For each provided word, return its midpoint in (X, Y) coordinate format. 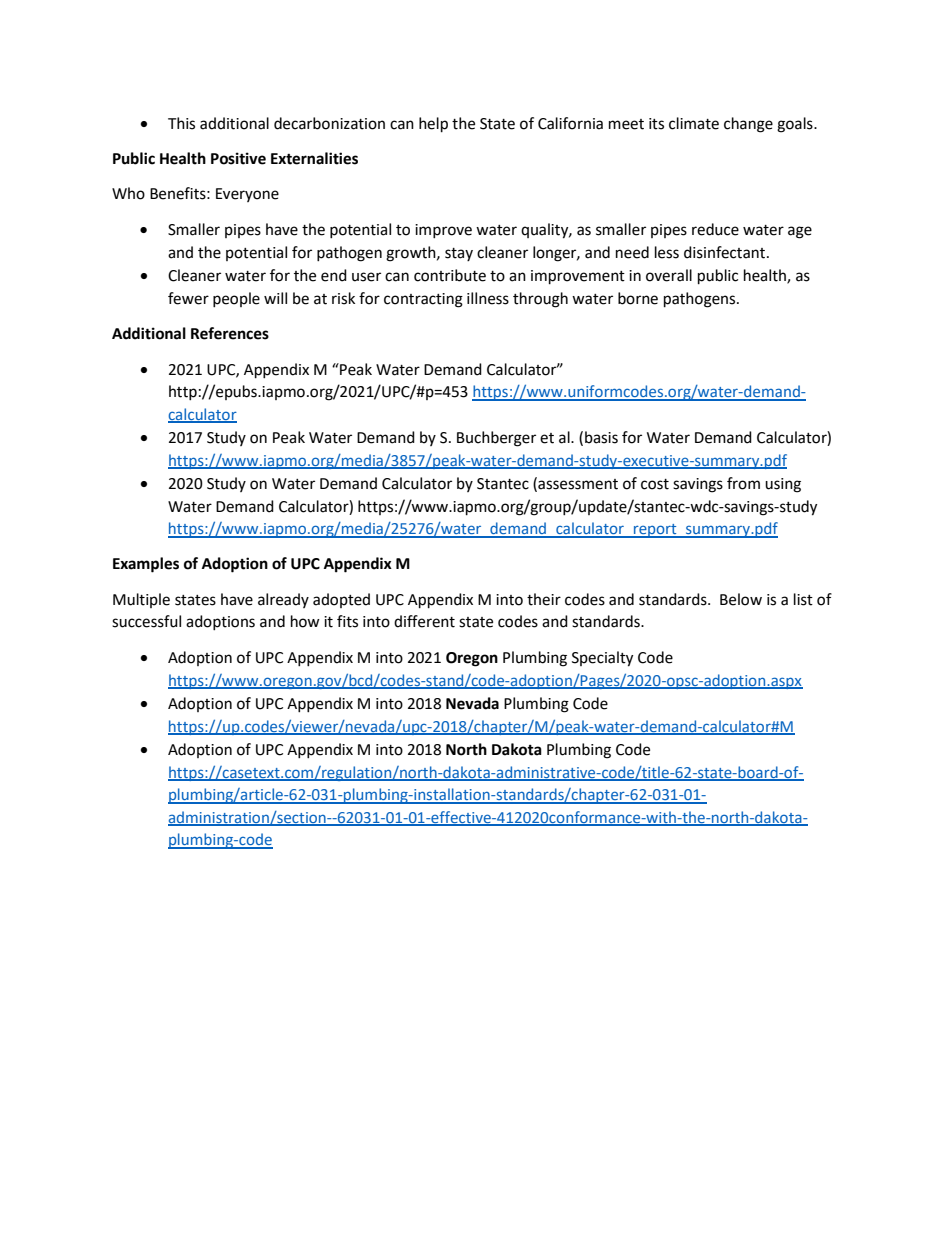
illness (488, 298)
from (743, 483)
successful (146, 621)
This (181, 123)
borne (638, 298)
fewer (188, 298)
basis (601, 437)
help (433, 125)
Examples (146, 565)
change (748, 125)
